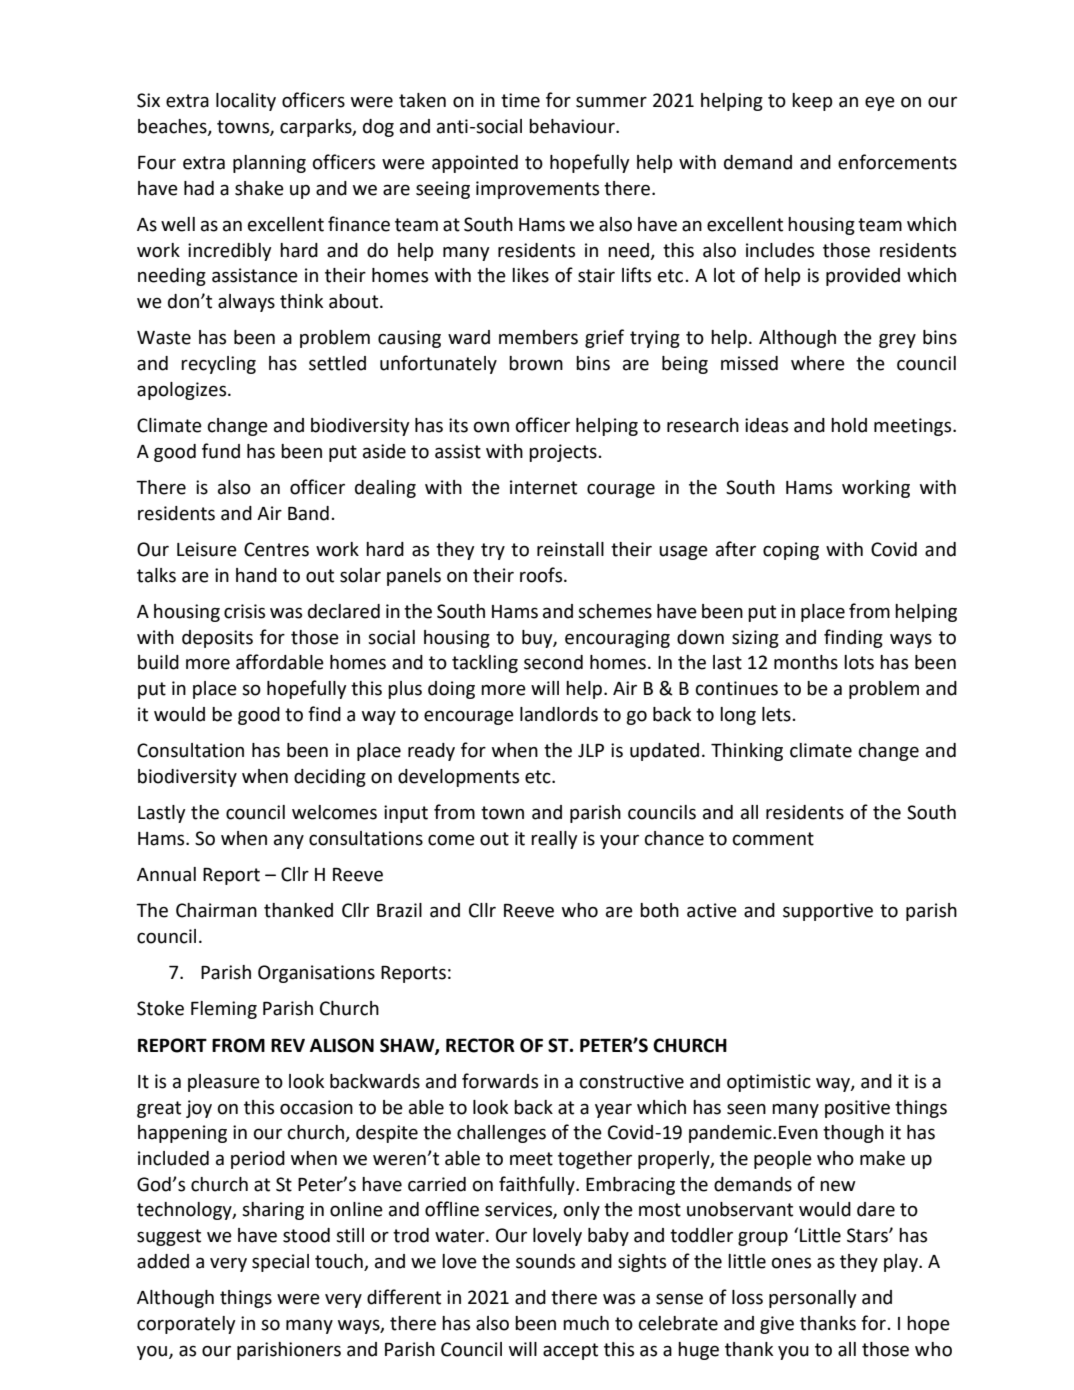 This screenshot has width=1074, height=1390. Describe the element at coordinates (818, 363) in the screenshot. I see `where` at that location.
